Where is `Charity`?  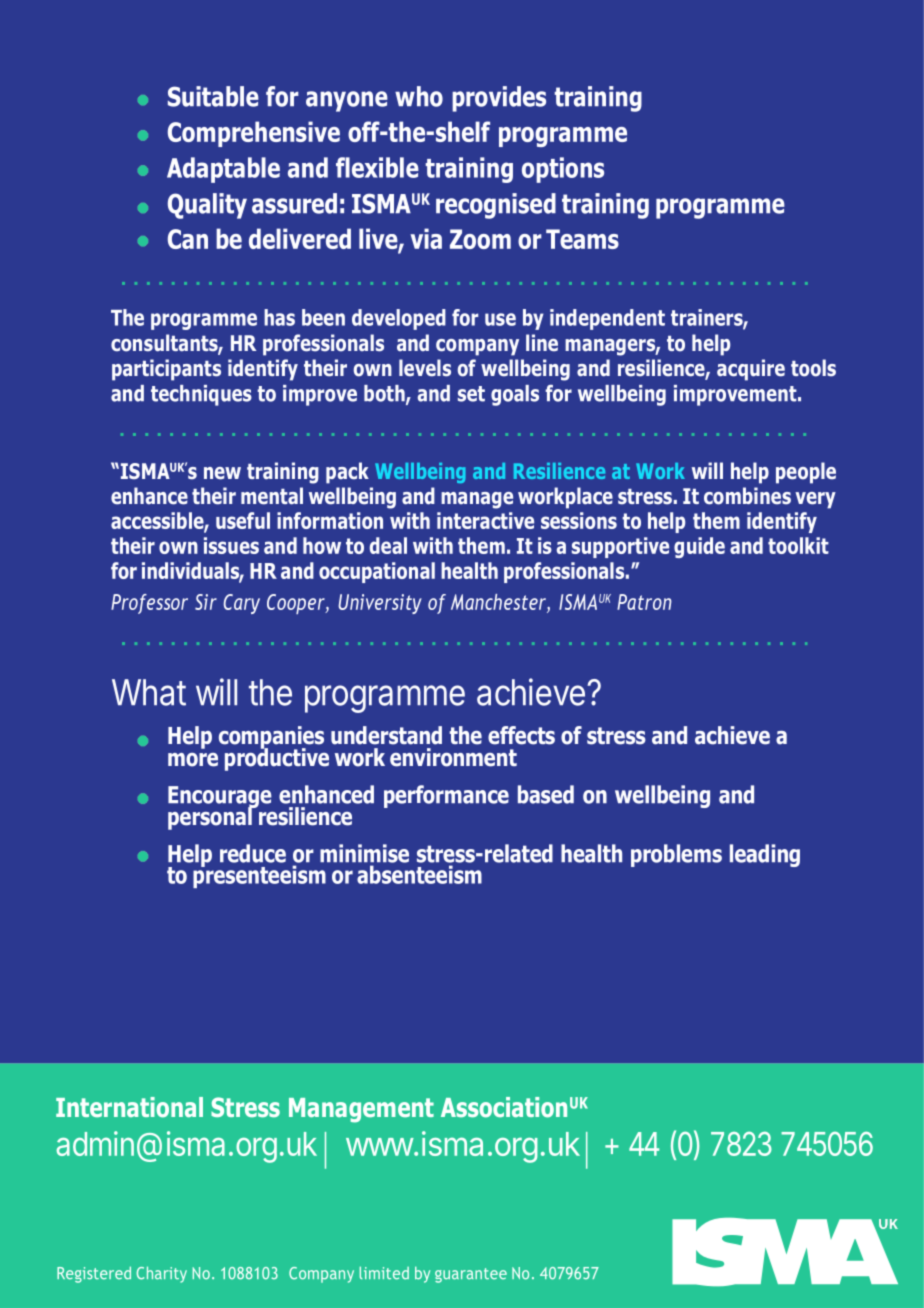 Charity is located at coordinates (162, 1274).
